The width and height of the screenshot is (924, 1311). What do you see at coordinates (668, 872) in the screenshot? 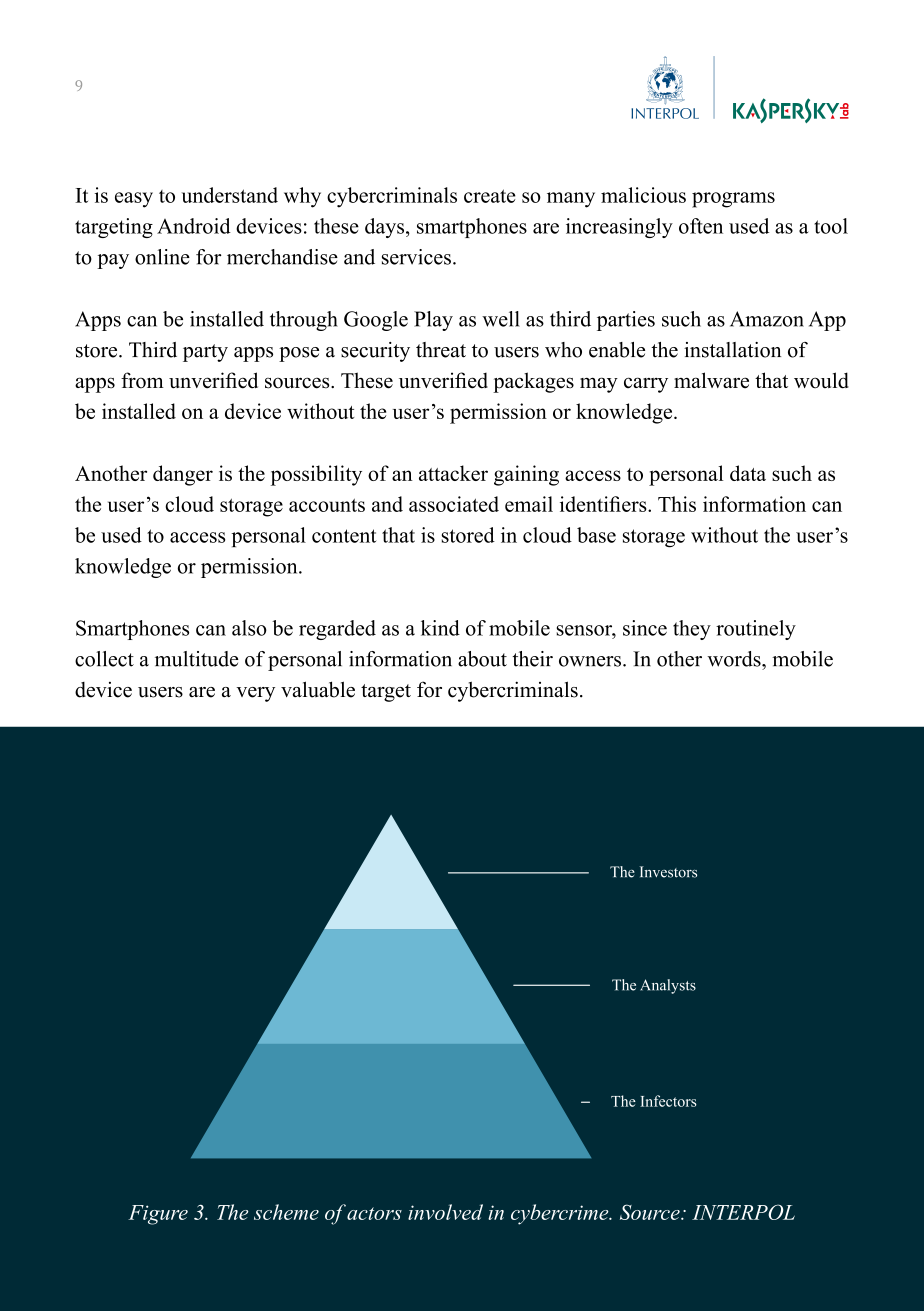
I see `Investors` at bounding box center [668, 872].
